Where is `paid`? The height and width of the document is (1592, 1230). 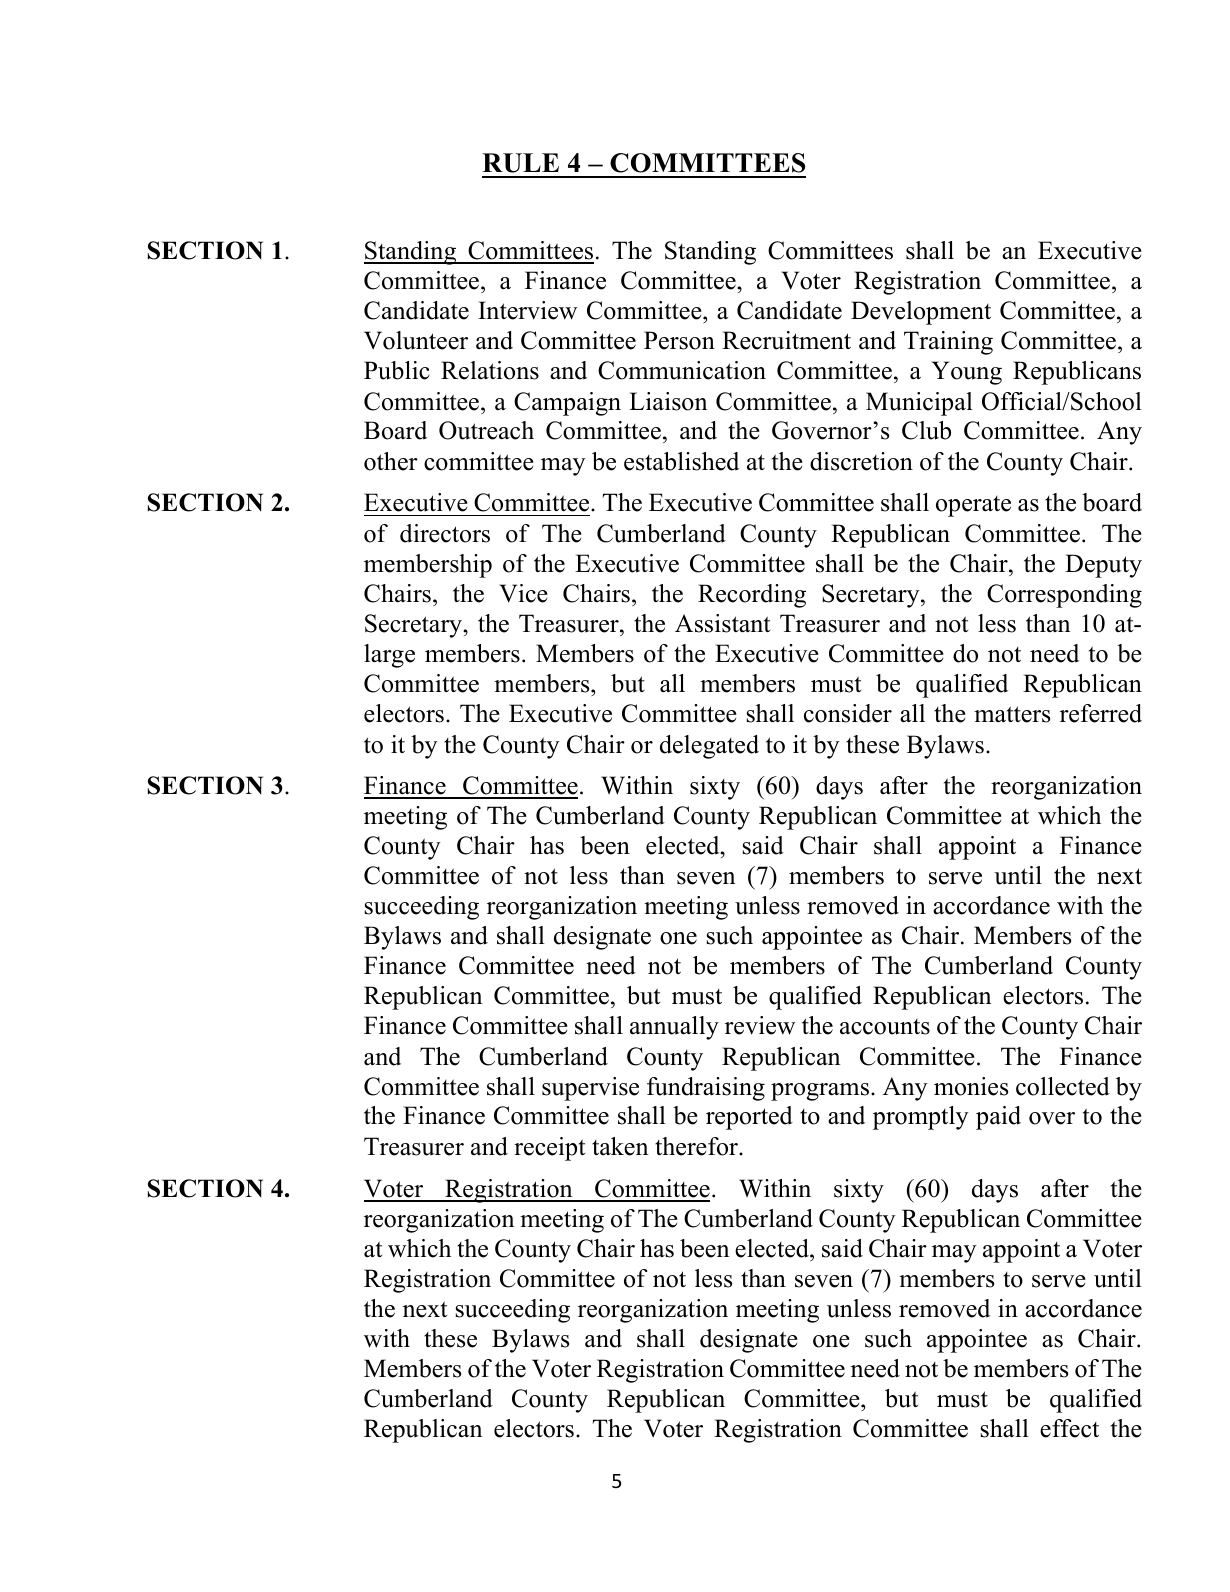 paid is located at coordinates (998, 1118).
